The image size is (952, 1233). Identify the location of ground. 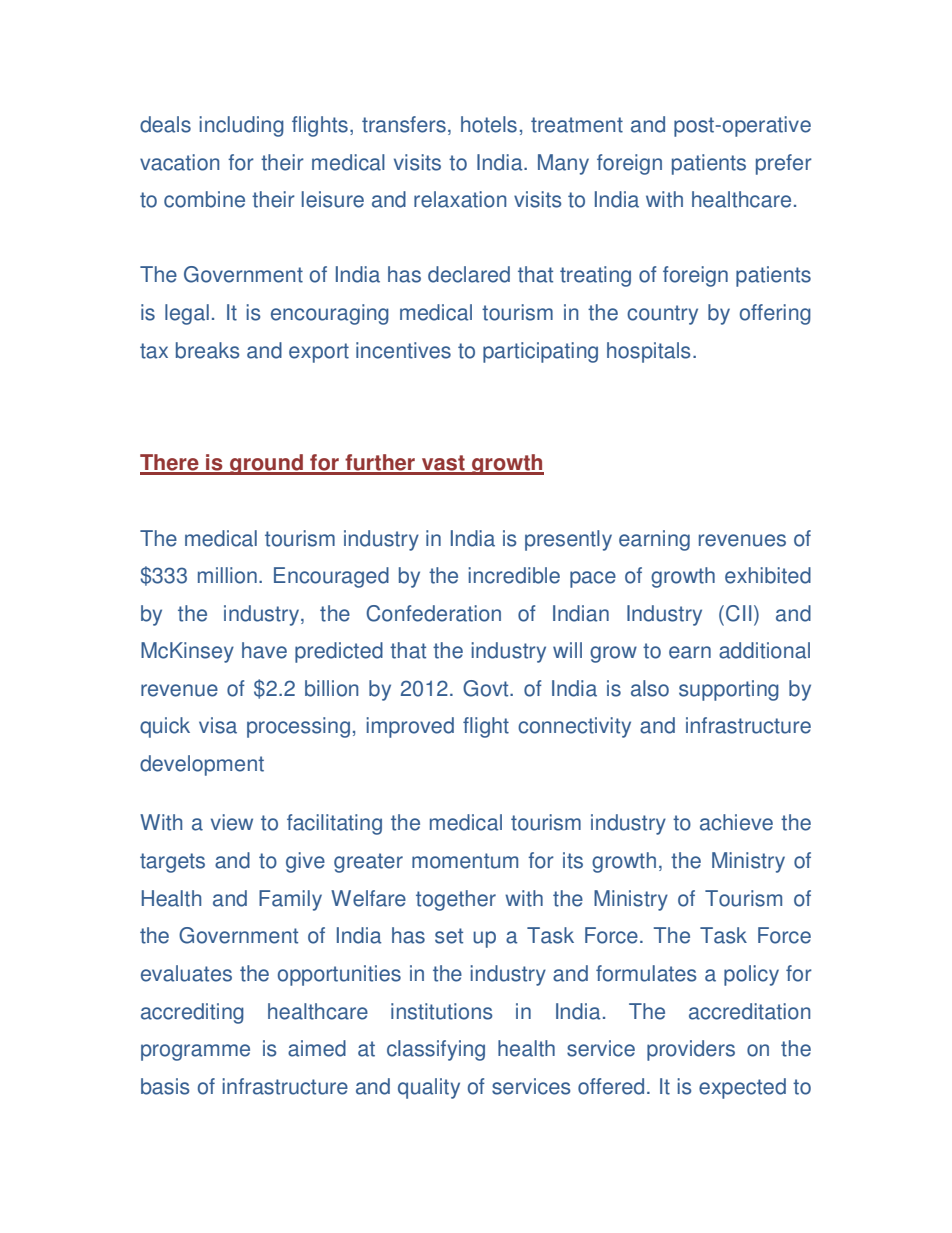
(266, 464).
